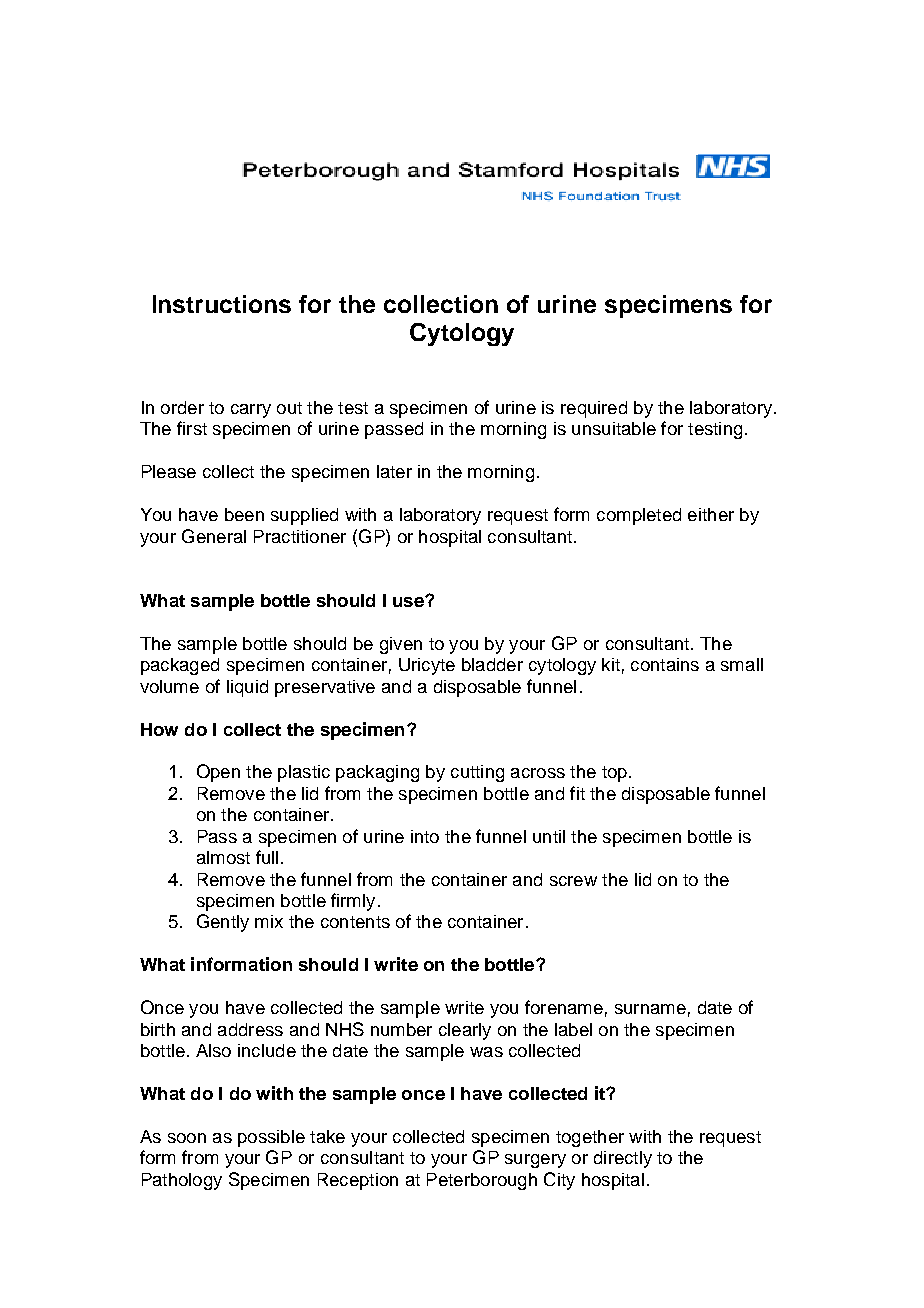 The image size is (924, 1308). I want to click on required, so click(594, 409).
